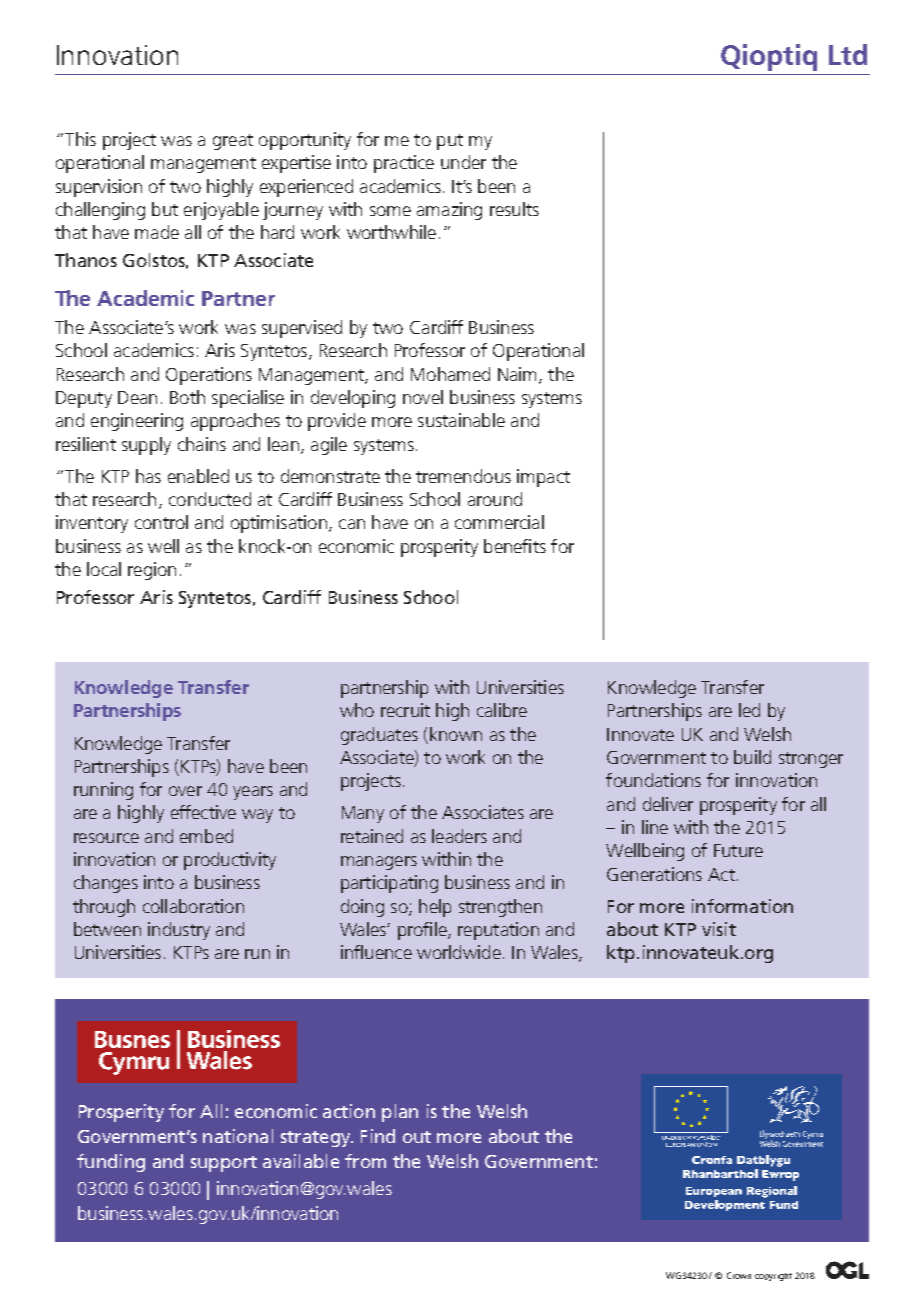 The image size is (924, 1308). What do you see at coordinates (463, 162) in the document?
I see `under` at bounding box center [463, 162].
